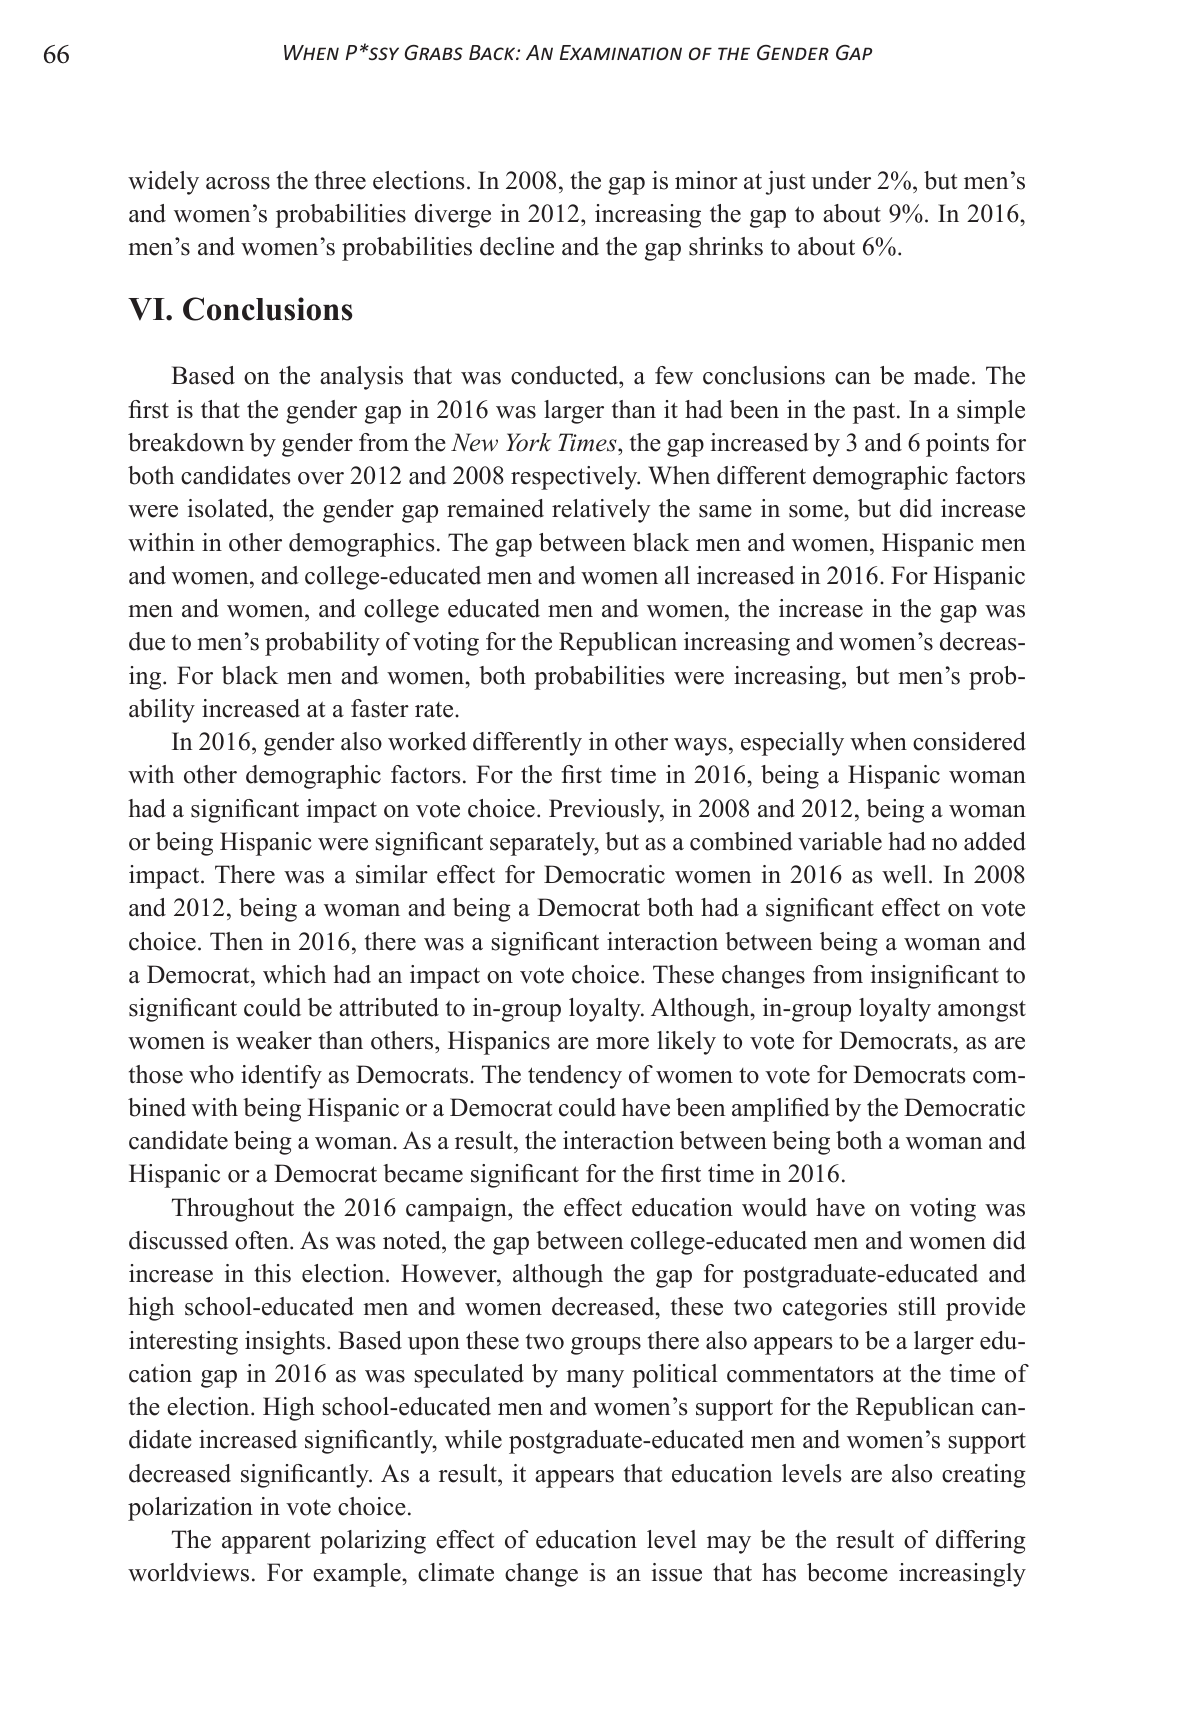 This screenshot has width=1197, height=1710. Describe the element at coordinates (841, 180) in the screenshot. I see `under` at that location.
